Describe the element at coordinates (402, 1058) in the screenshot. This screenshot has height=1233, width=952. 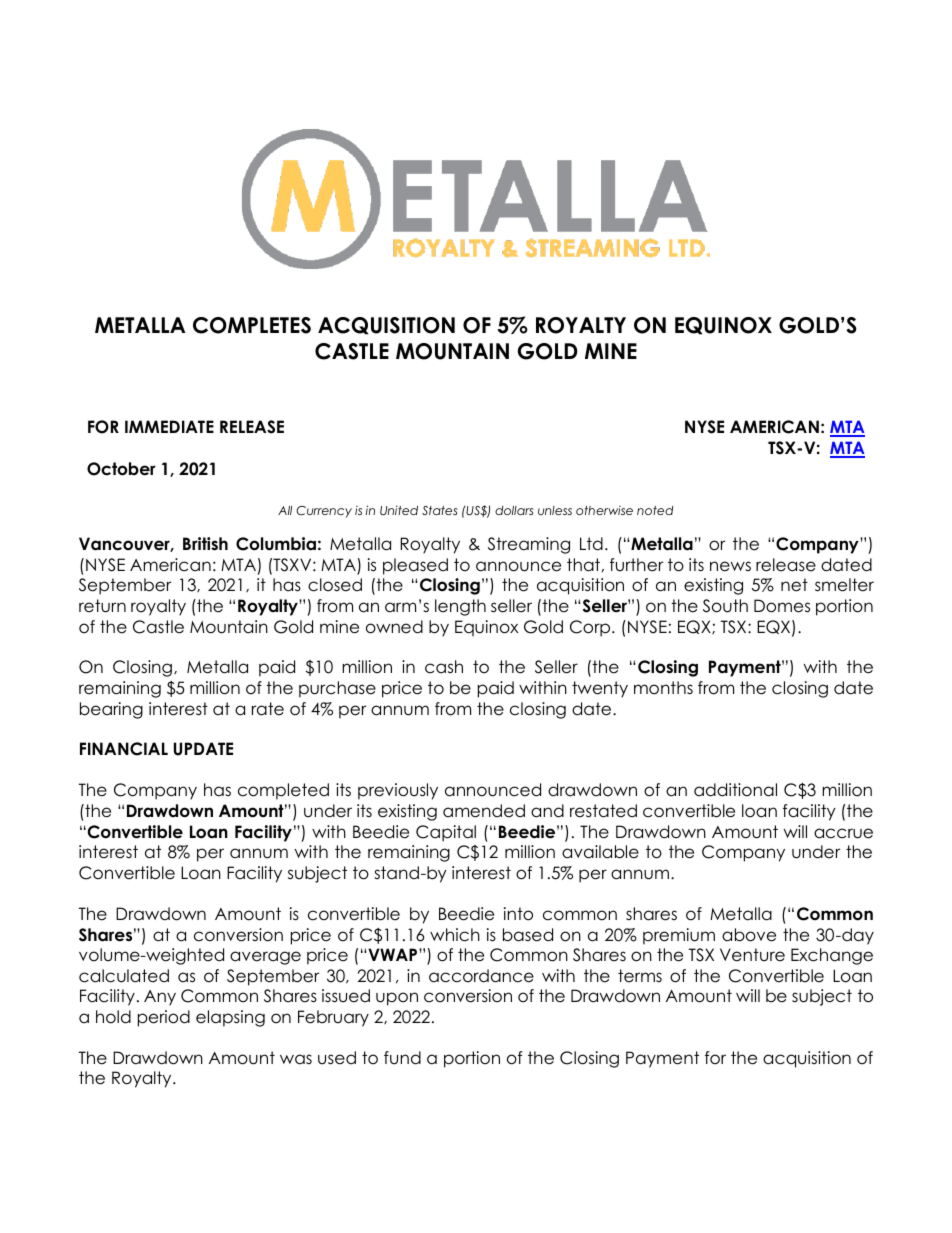
I see `fund` at that location.
